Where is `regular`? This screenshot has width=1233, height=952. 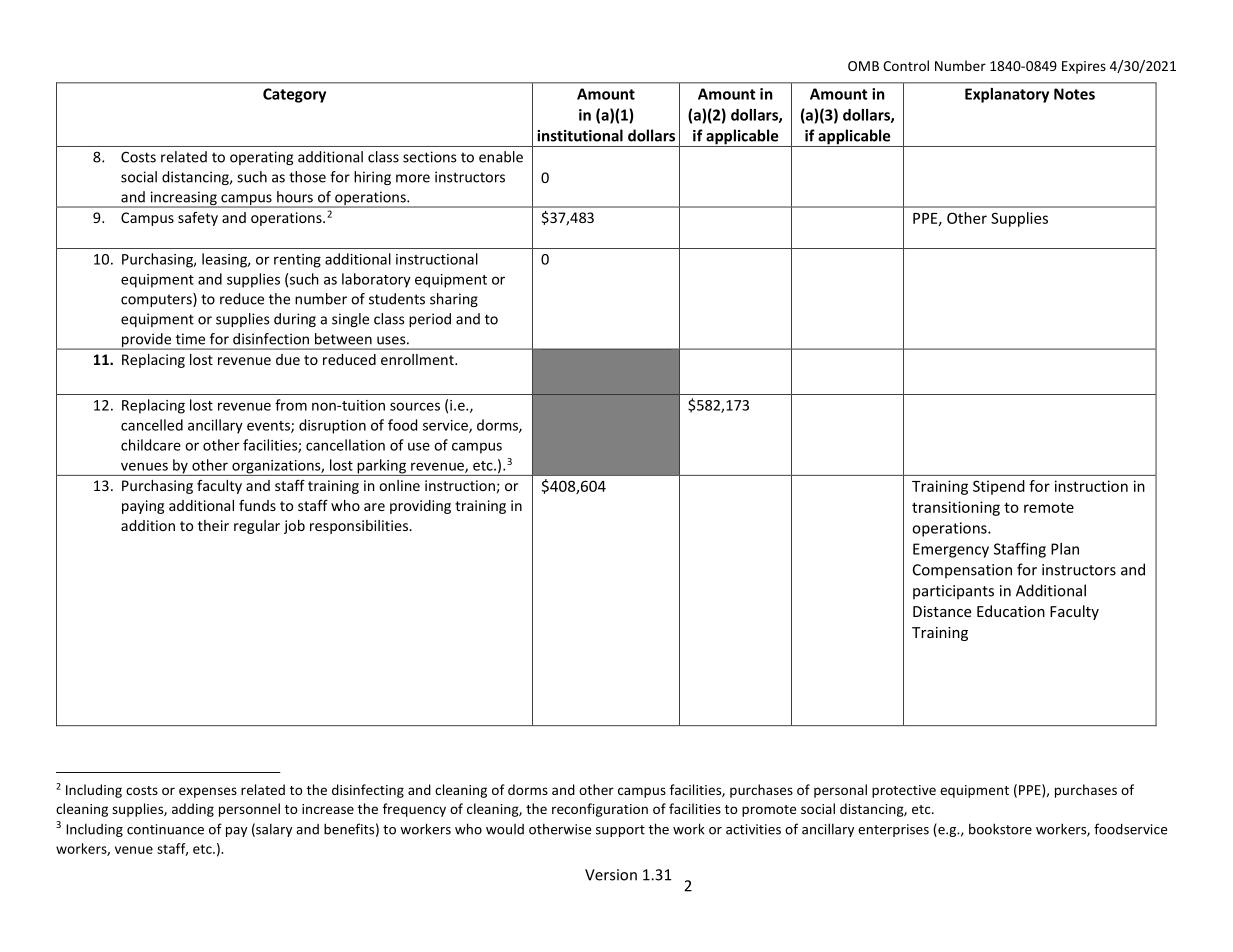
regular is located at coordinates (257, 527).
